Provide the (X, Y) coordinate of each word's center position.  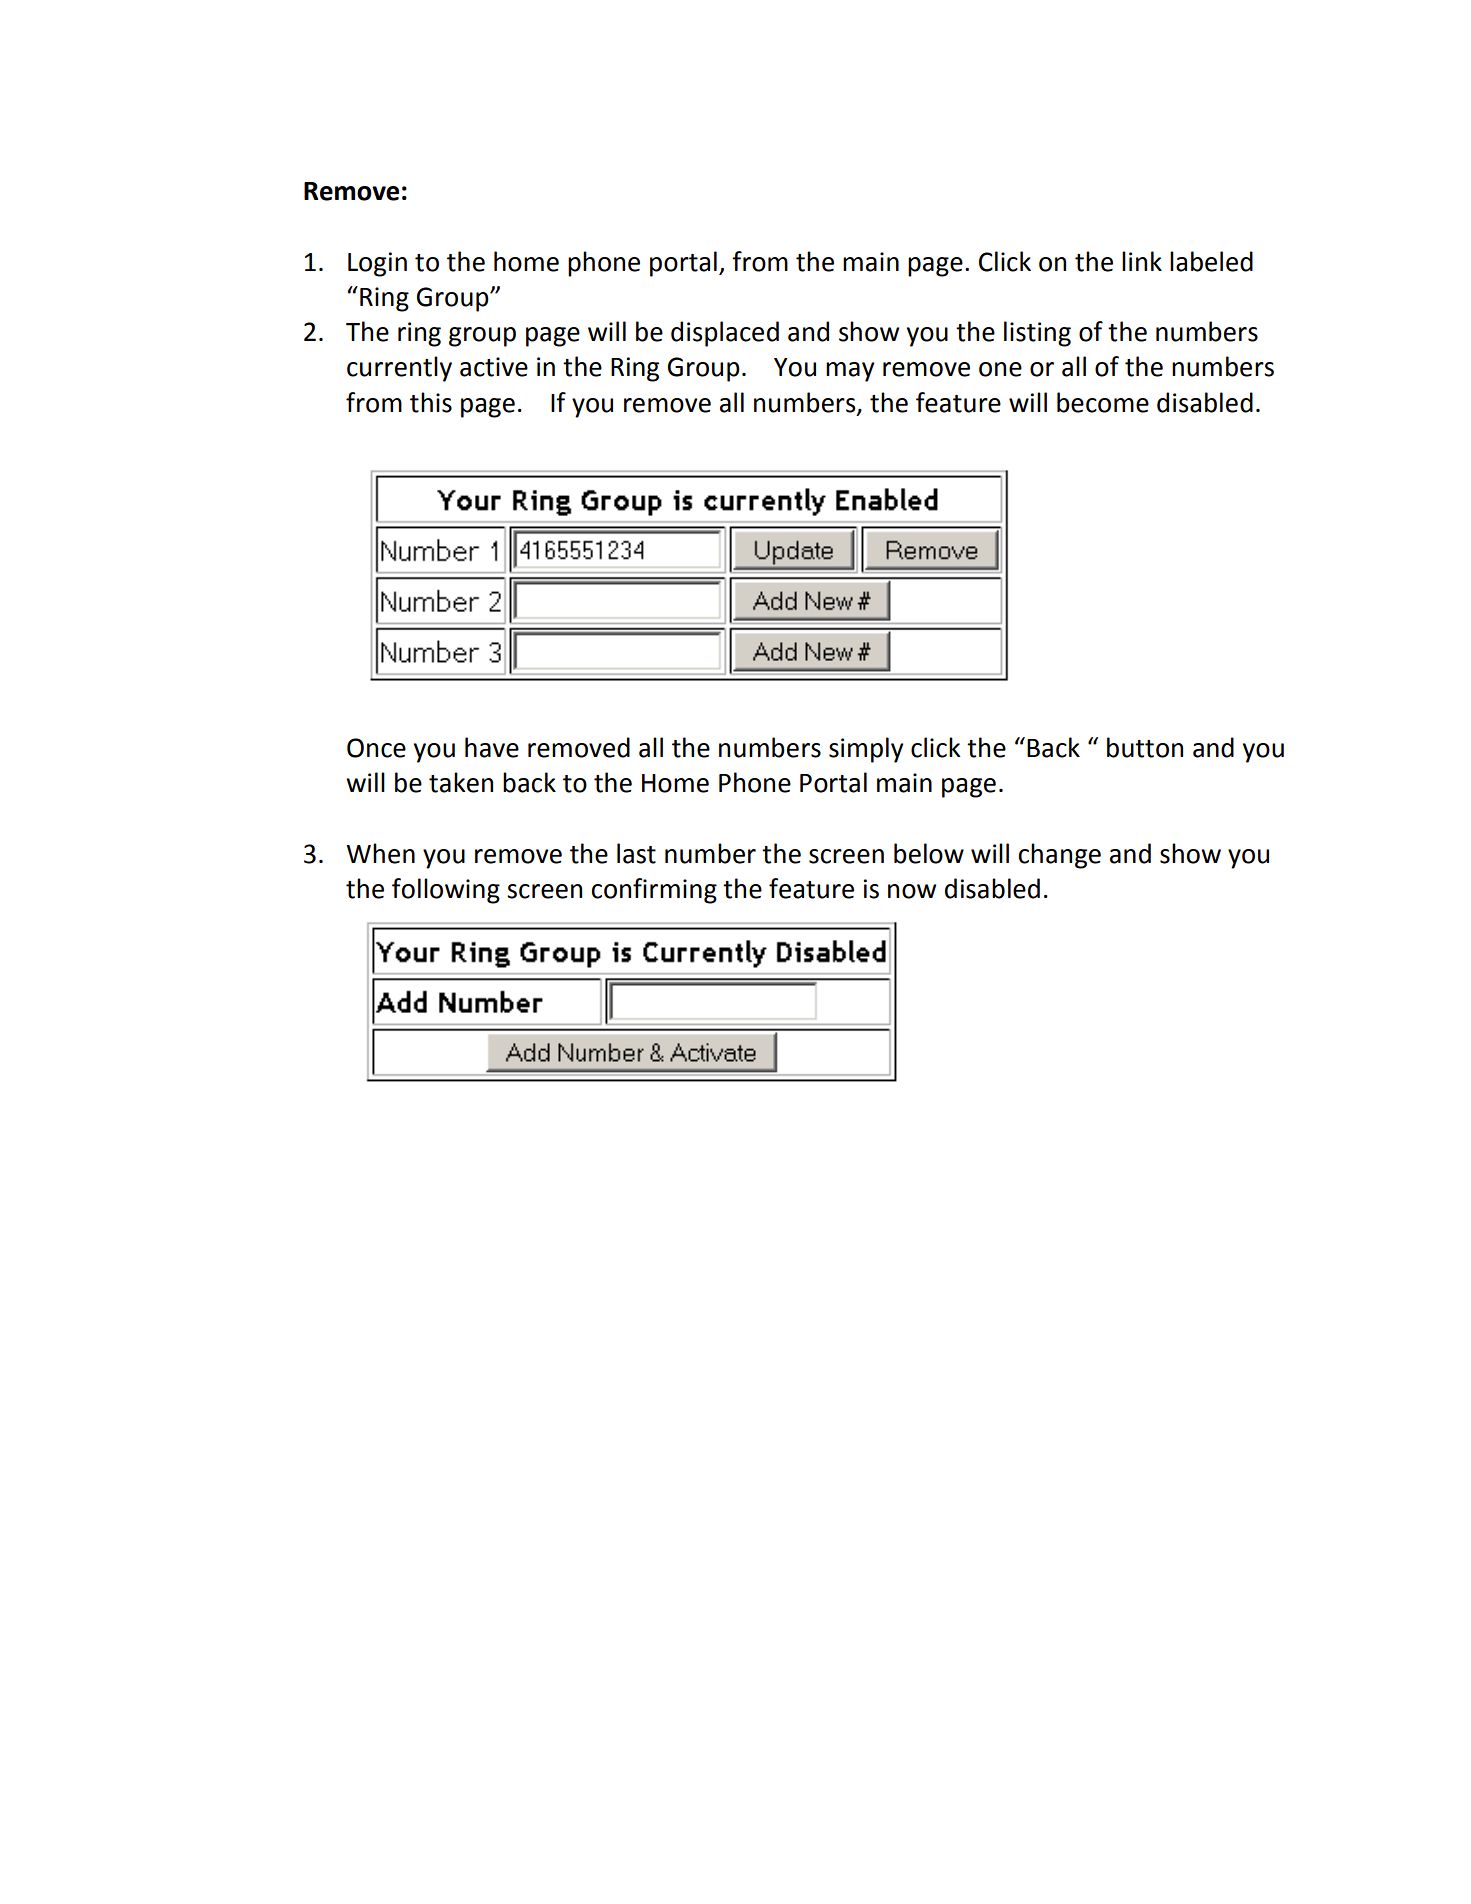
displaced (725, 334)
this (431, 402)
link (1142, 261)
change (1060, 856)
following (446, 891)
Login (377, 264)
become (1103, 402)
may (850, 372)
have (492, 747)
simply (866, 750)
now (912, 891)
